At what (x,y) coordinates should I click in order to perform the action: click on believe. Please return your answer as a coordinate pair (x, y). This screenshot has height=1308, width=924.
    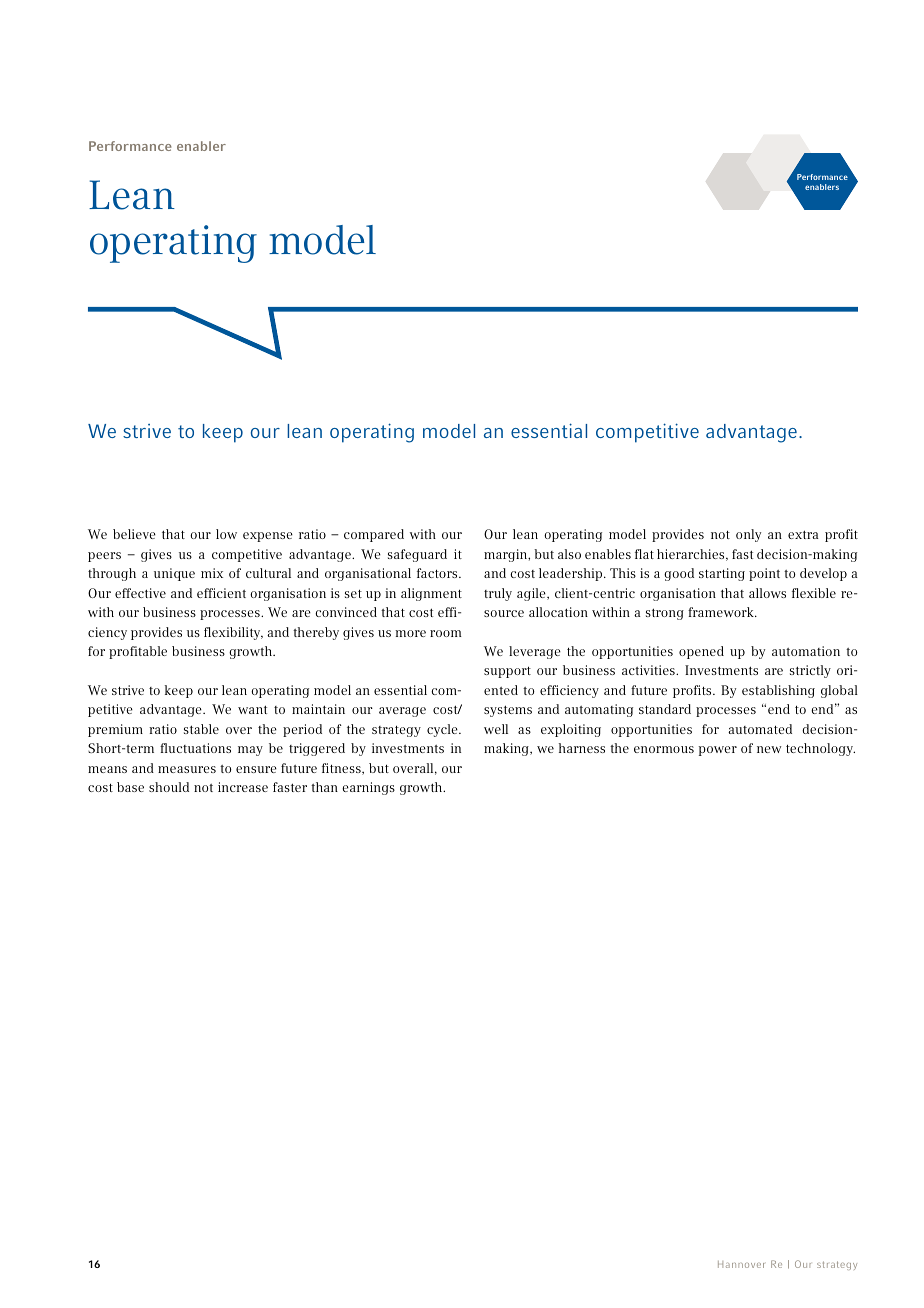
    Looking at the image, I should click on (134, 534).
